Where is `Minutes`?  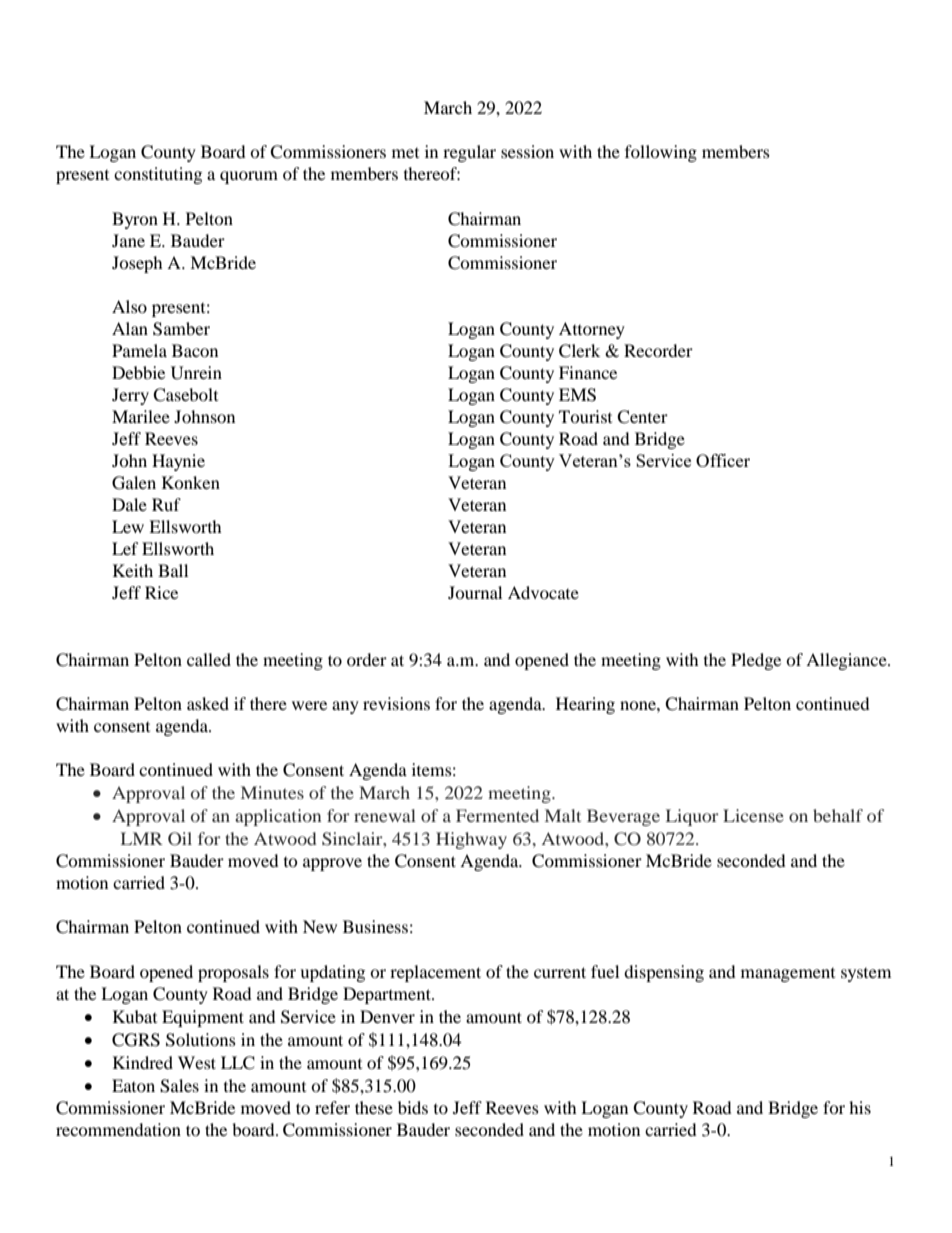
Minutes is located at coordinates (272, 792).
